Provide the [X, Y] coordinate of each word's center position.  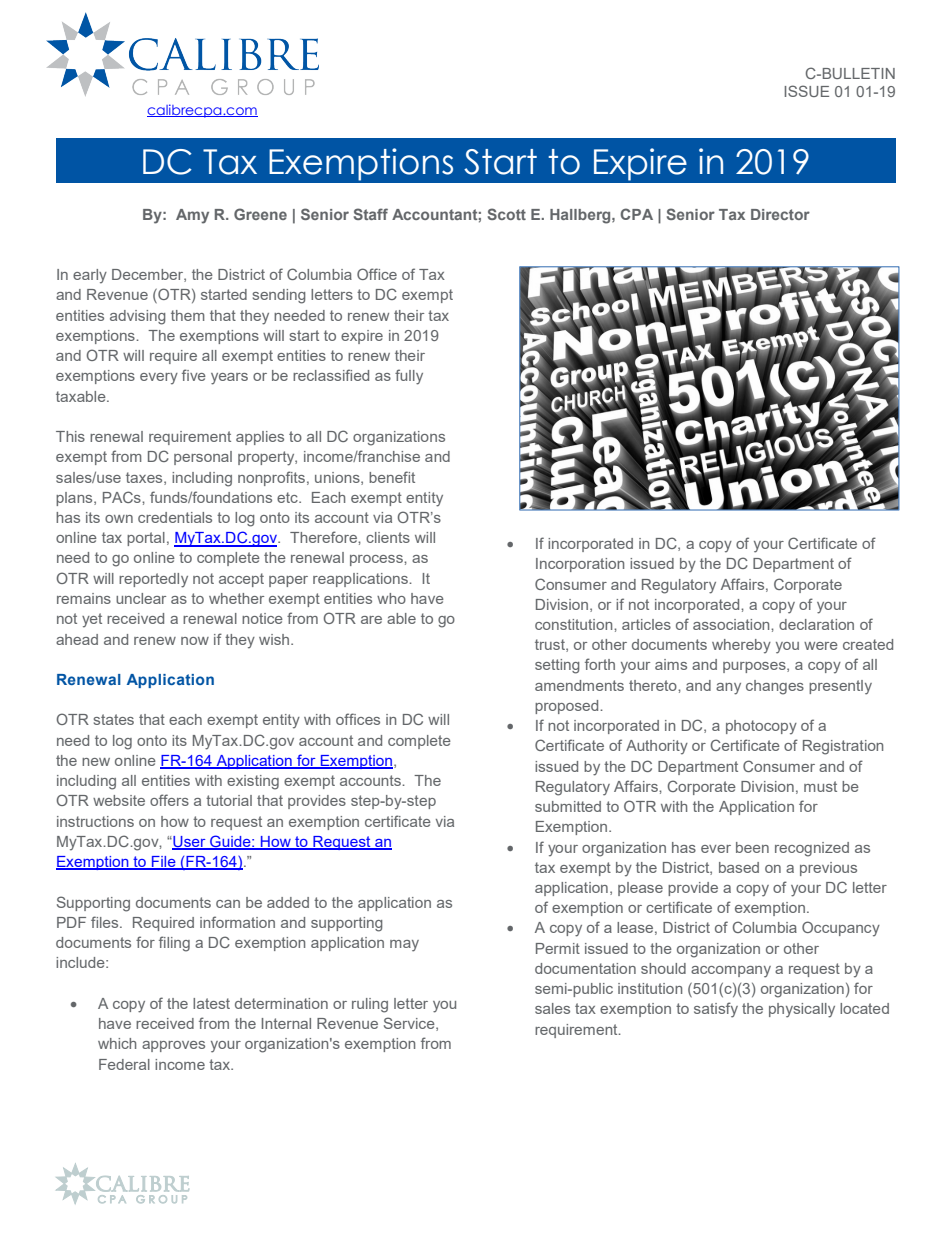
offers [169, 800]
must [820, 786]
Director [780, 214]
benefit [392, 477]
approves [173, 1046]
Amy [192, 216]
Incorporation [580, 565]
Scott [507, 214]
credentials [175, 517]
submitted [568, 806]
